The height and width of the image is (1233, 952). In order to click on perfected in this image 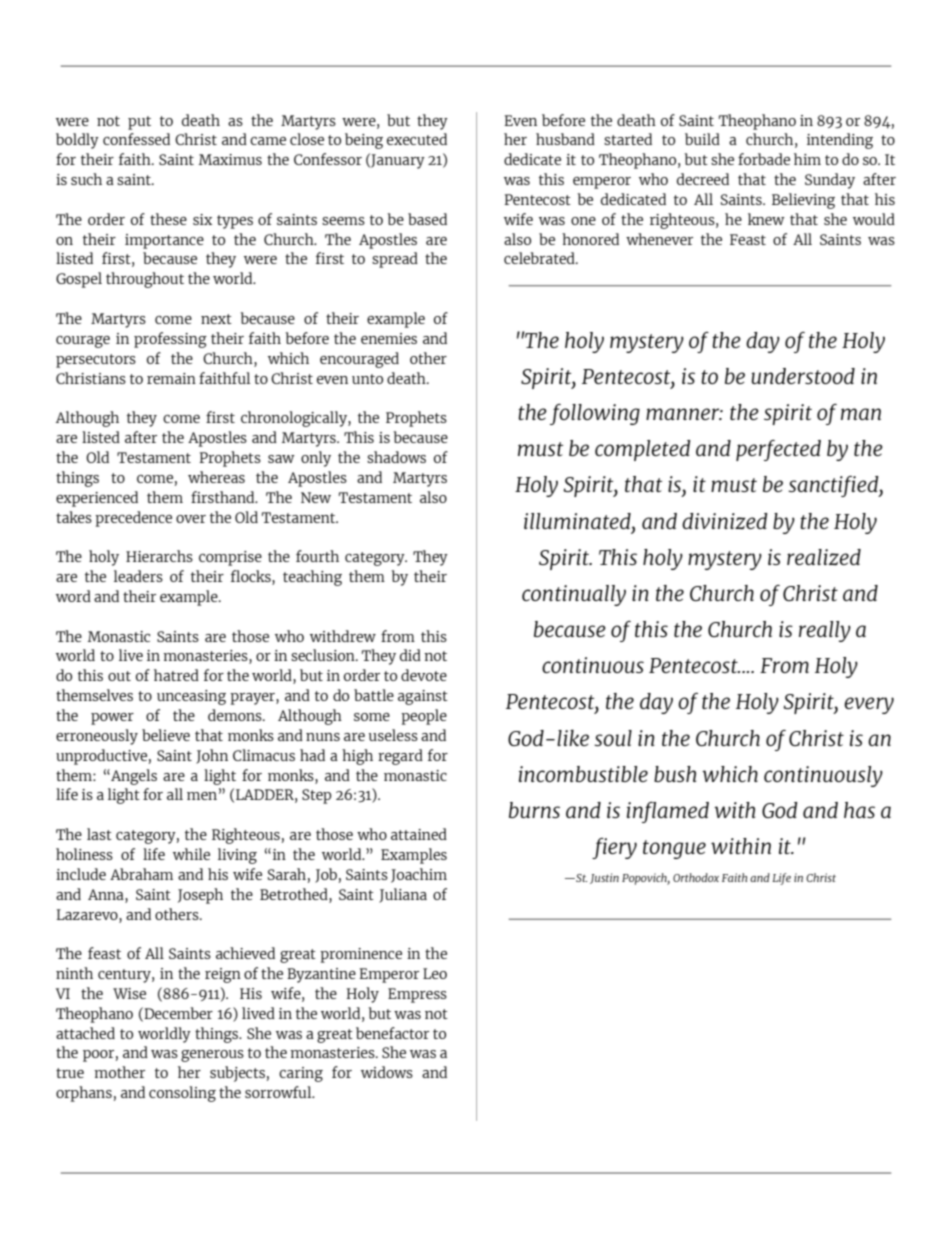, I will do `click(778, 450)`.
